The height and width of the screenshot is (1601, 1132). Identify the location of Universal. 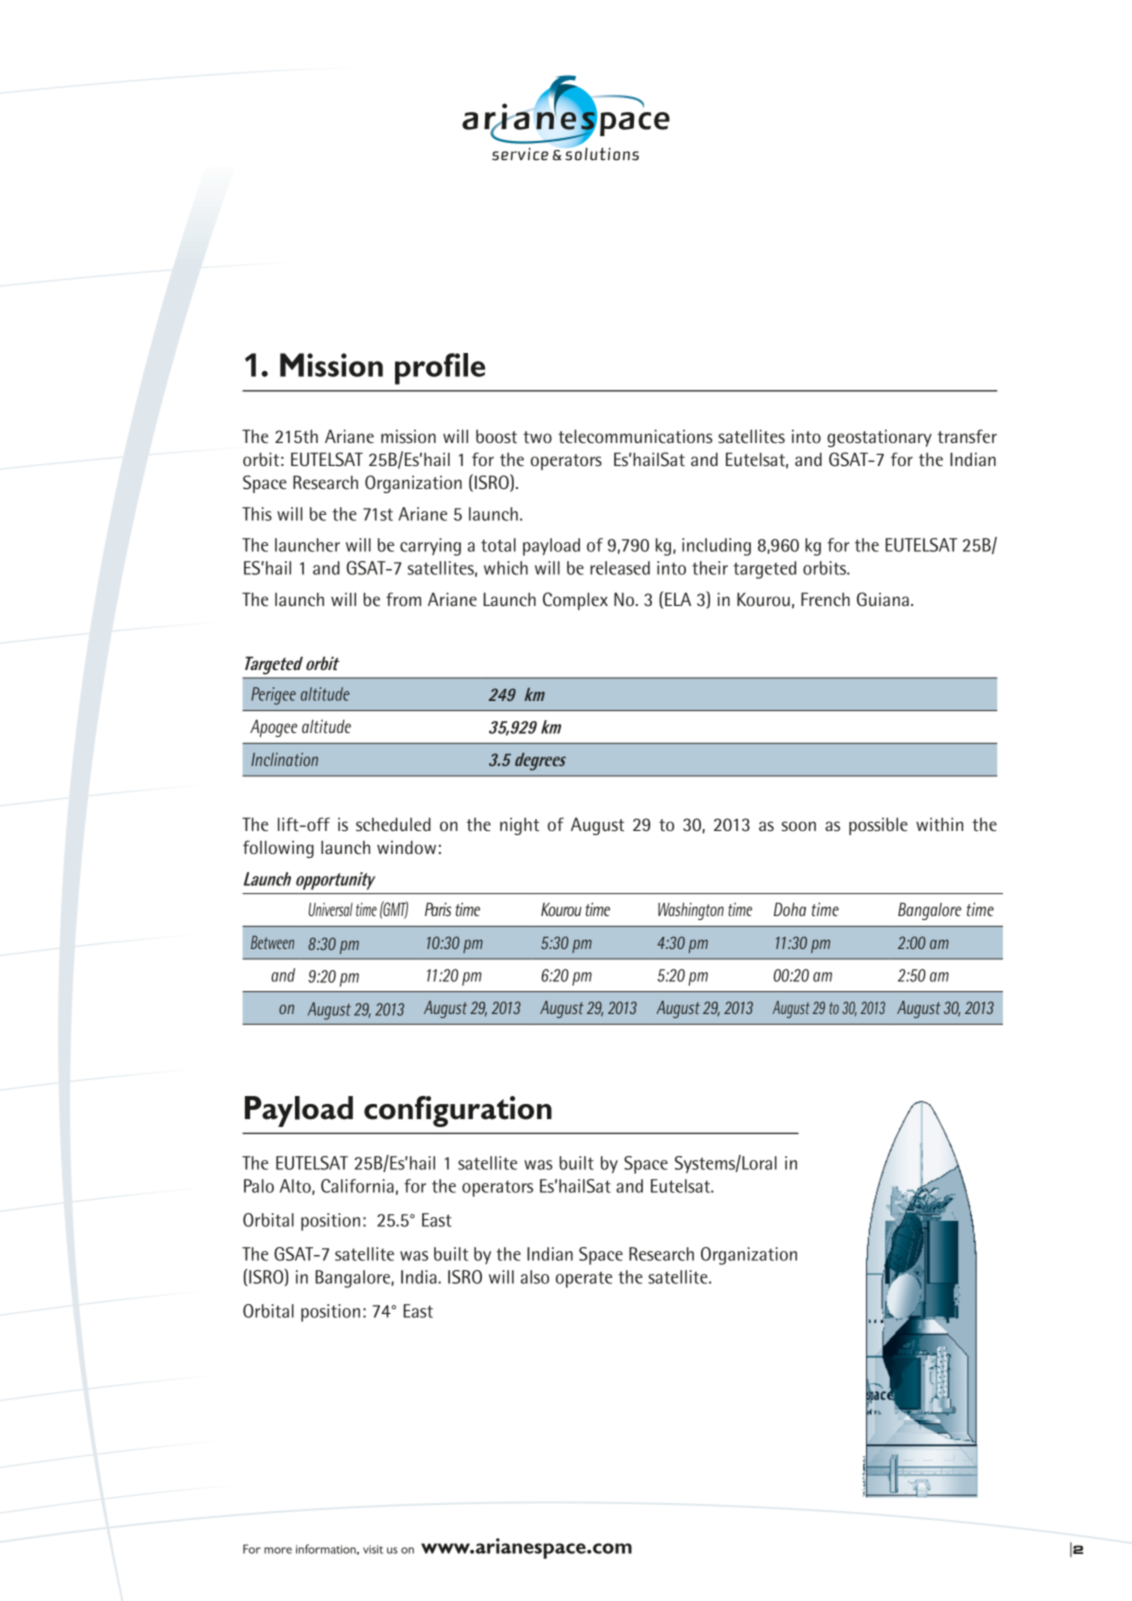
(330, 909).
